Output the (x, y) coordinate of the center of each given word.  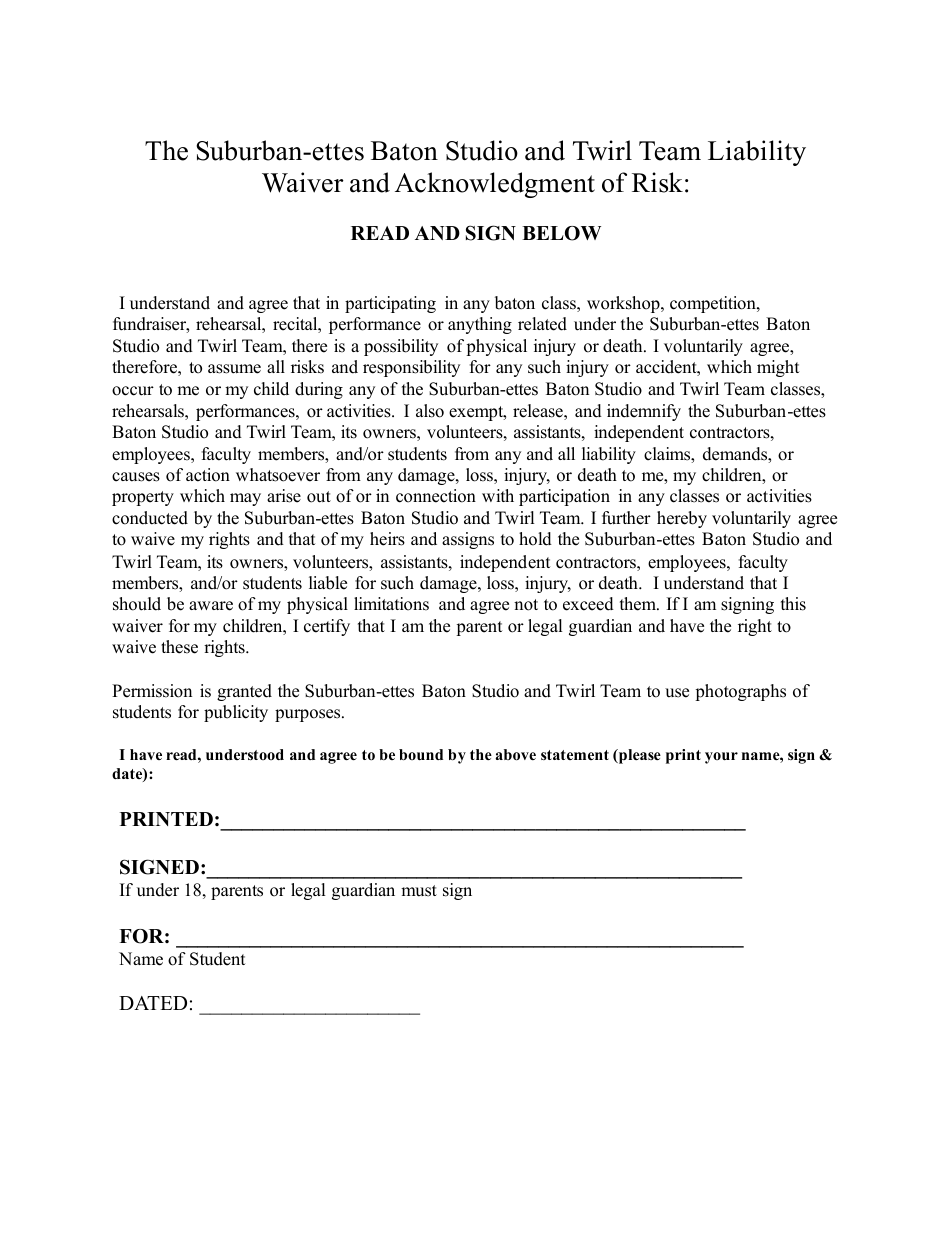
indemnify (644, 412)
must (419, 891)
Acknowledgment (495, 185)
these (179, 647)
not (526, 605)
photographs (740, 692)
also (430, 411)
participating (390, 304)
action (208, 475)
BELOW (561, 233)
